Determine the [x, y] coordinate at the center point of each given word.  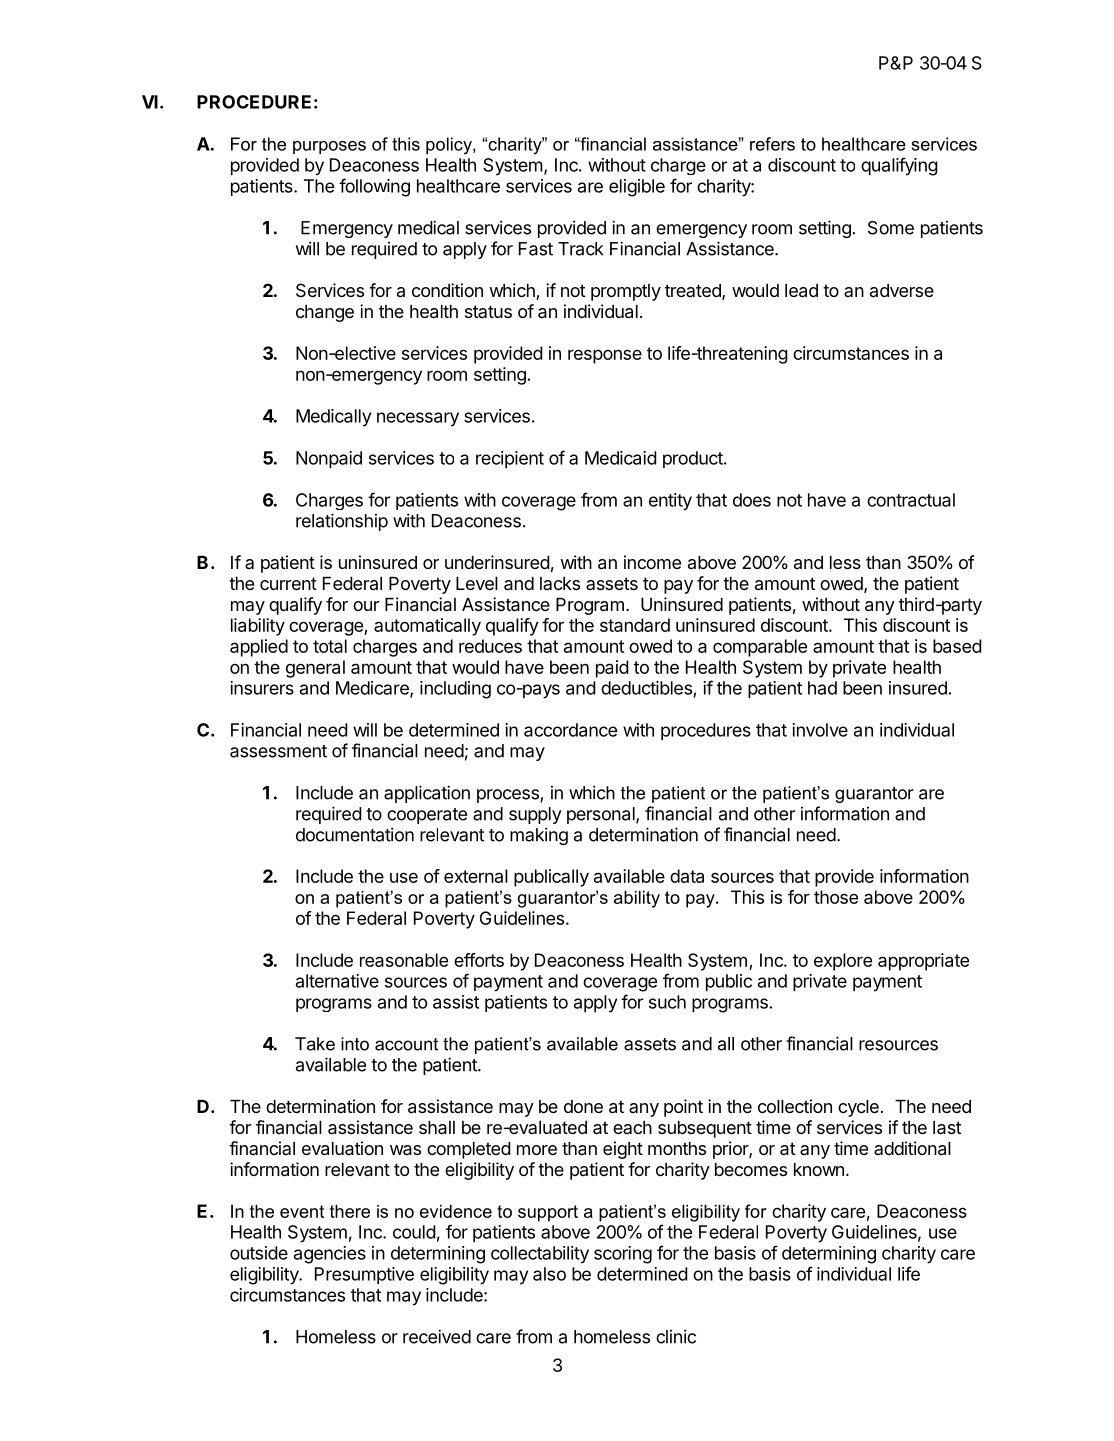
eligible [637, 188]
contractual [911, 500]
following [374, 187]
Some [891, 228]
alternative [337, 981]
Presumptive [364, 1275]
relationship [342, 522]
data [687, 876]
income [652, 562]
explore [843, 962]
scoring [623, 1255]
